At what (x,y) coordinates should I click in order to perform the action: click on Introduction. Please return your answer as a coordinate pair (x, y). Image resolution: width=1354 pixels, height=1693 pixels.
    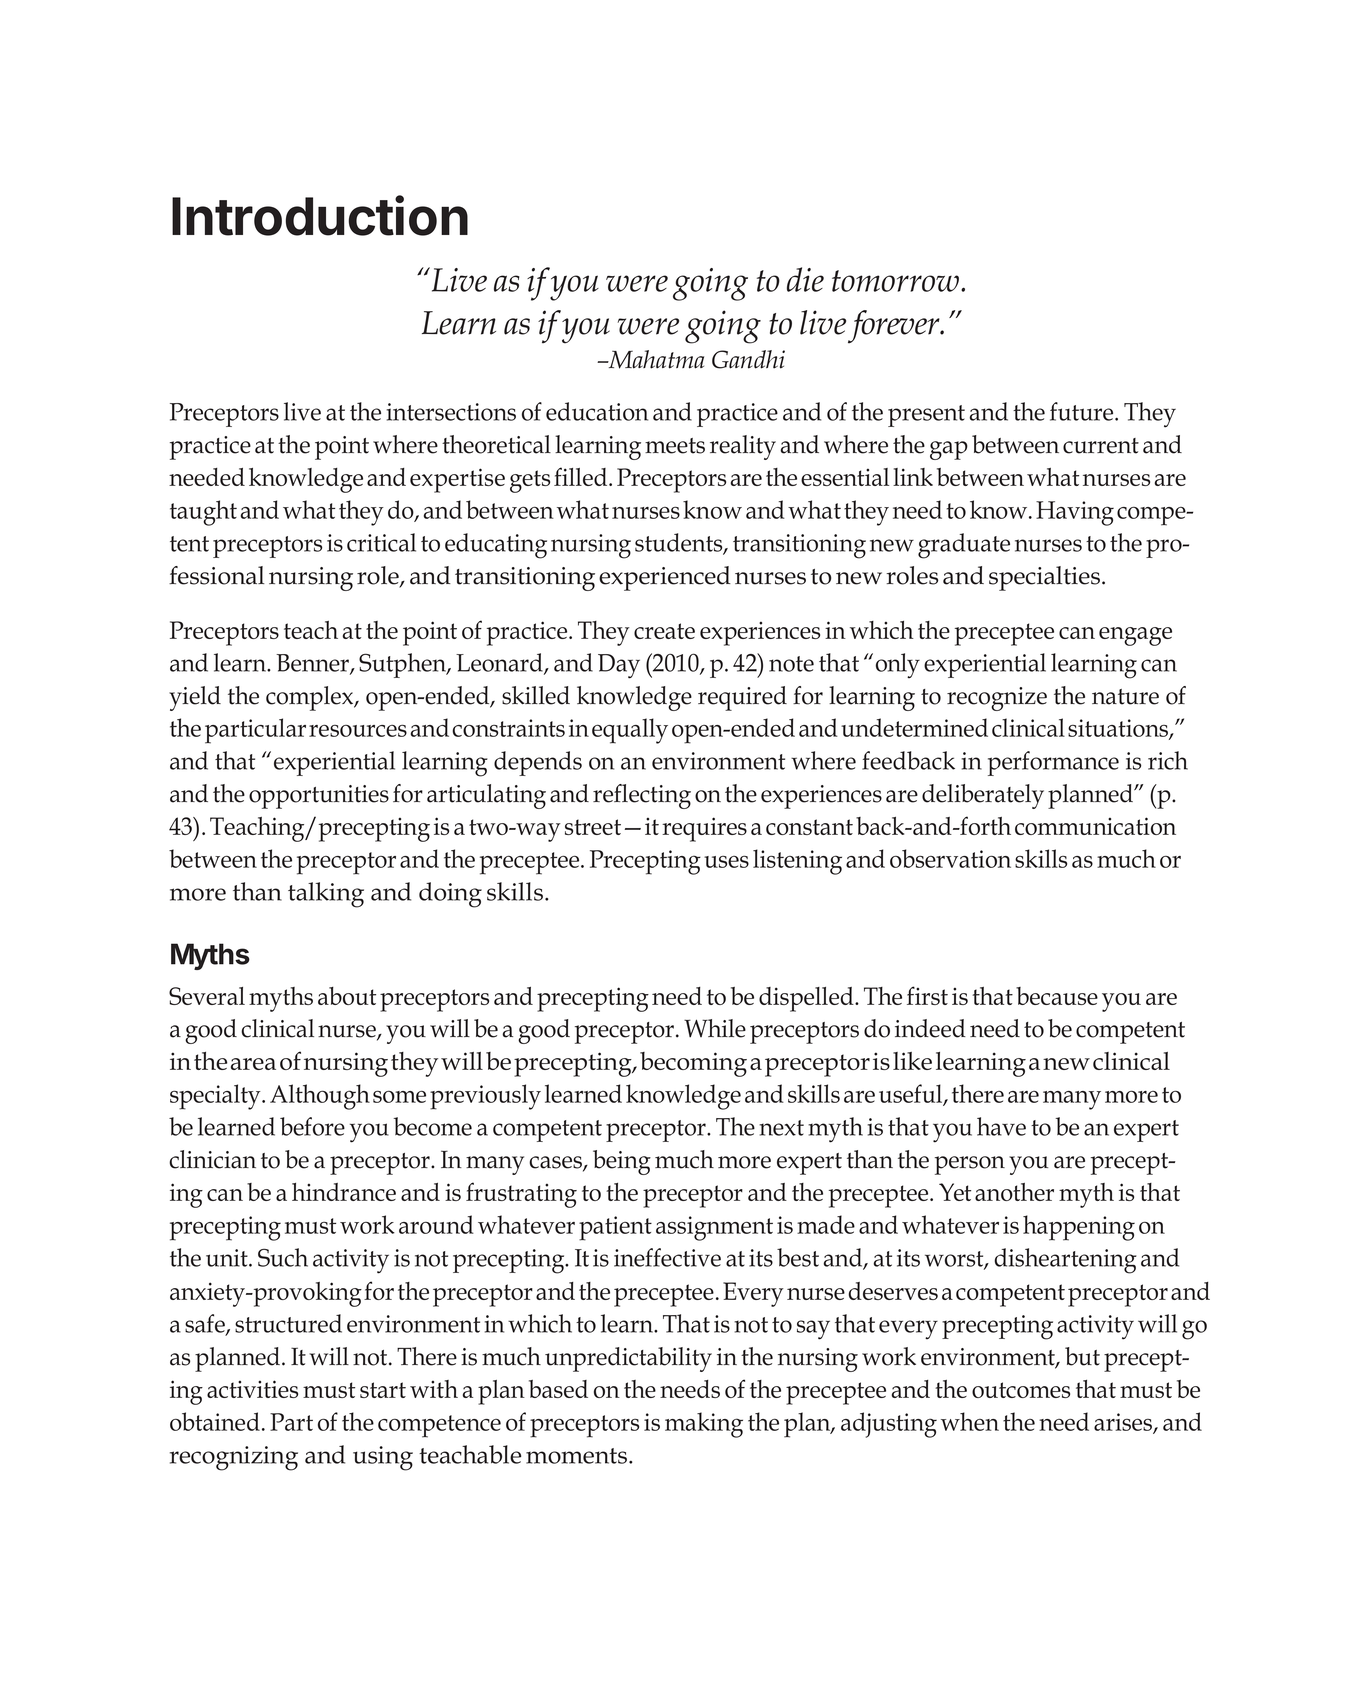
    Looking at the image, I should click on (320, 215).
